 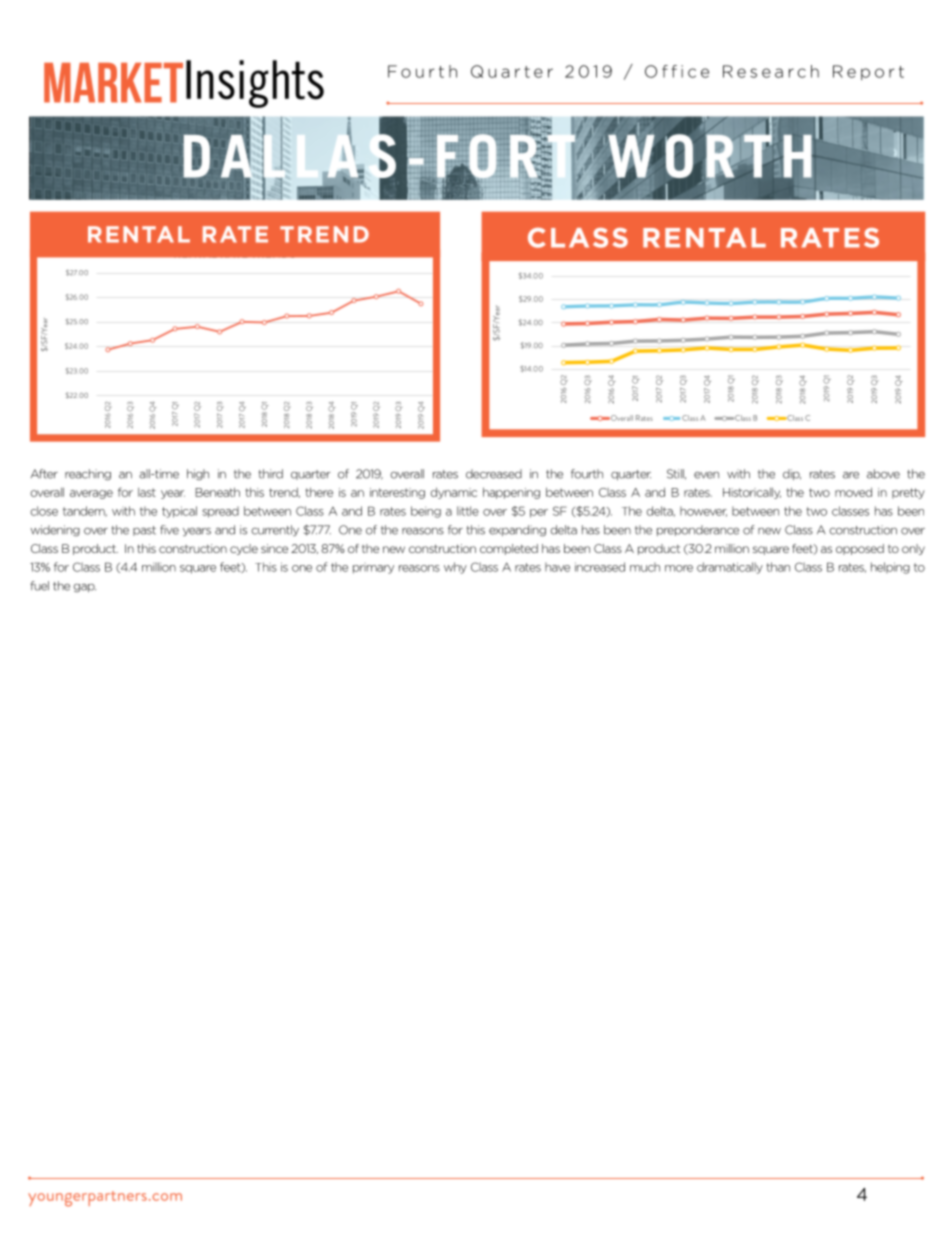 What do you see at coordinates (85, 588) in the screenshot?
I see `gap` at bounding box center [85, 588].
